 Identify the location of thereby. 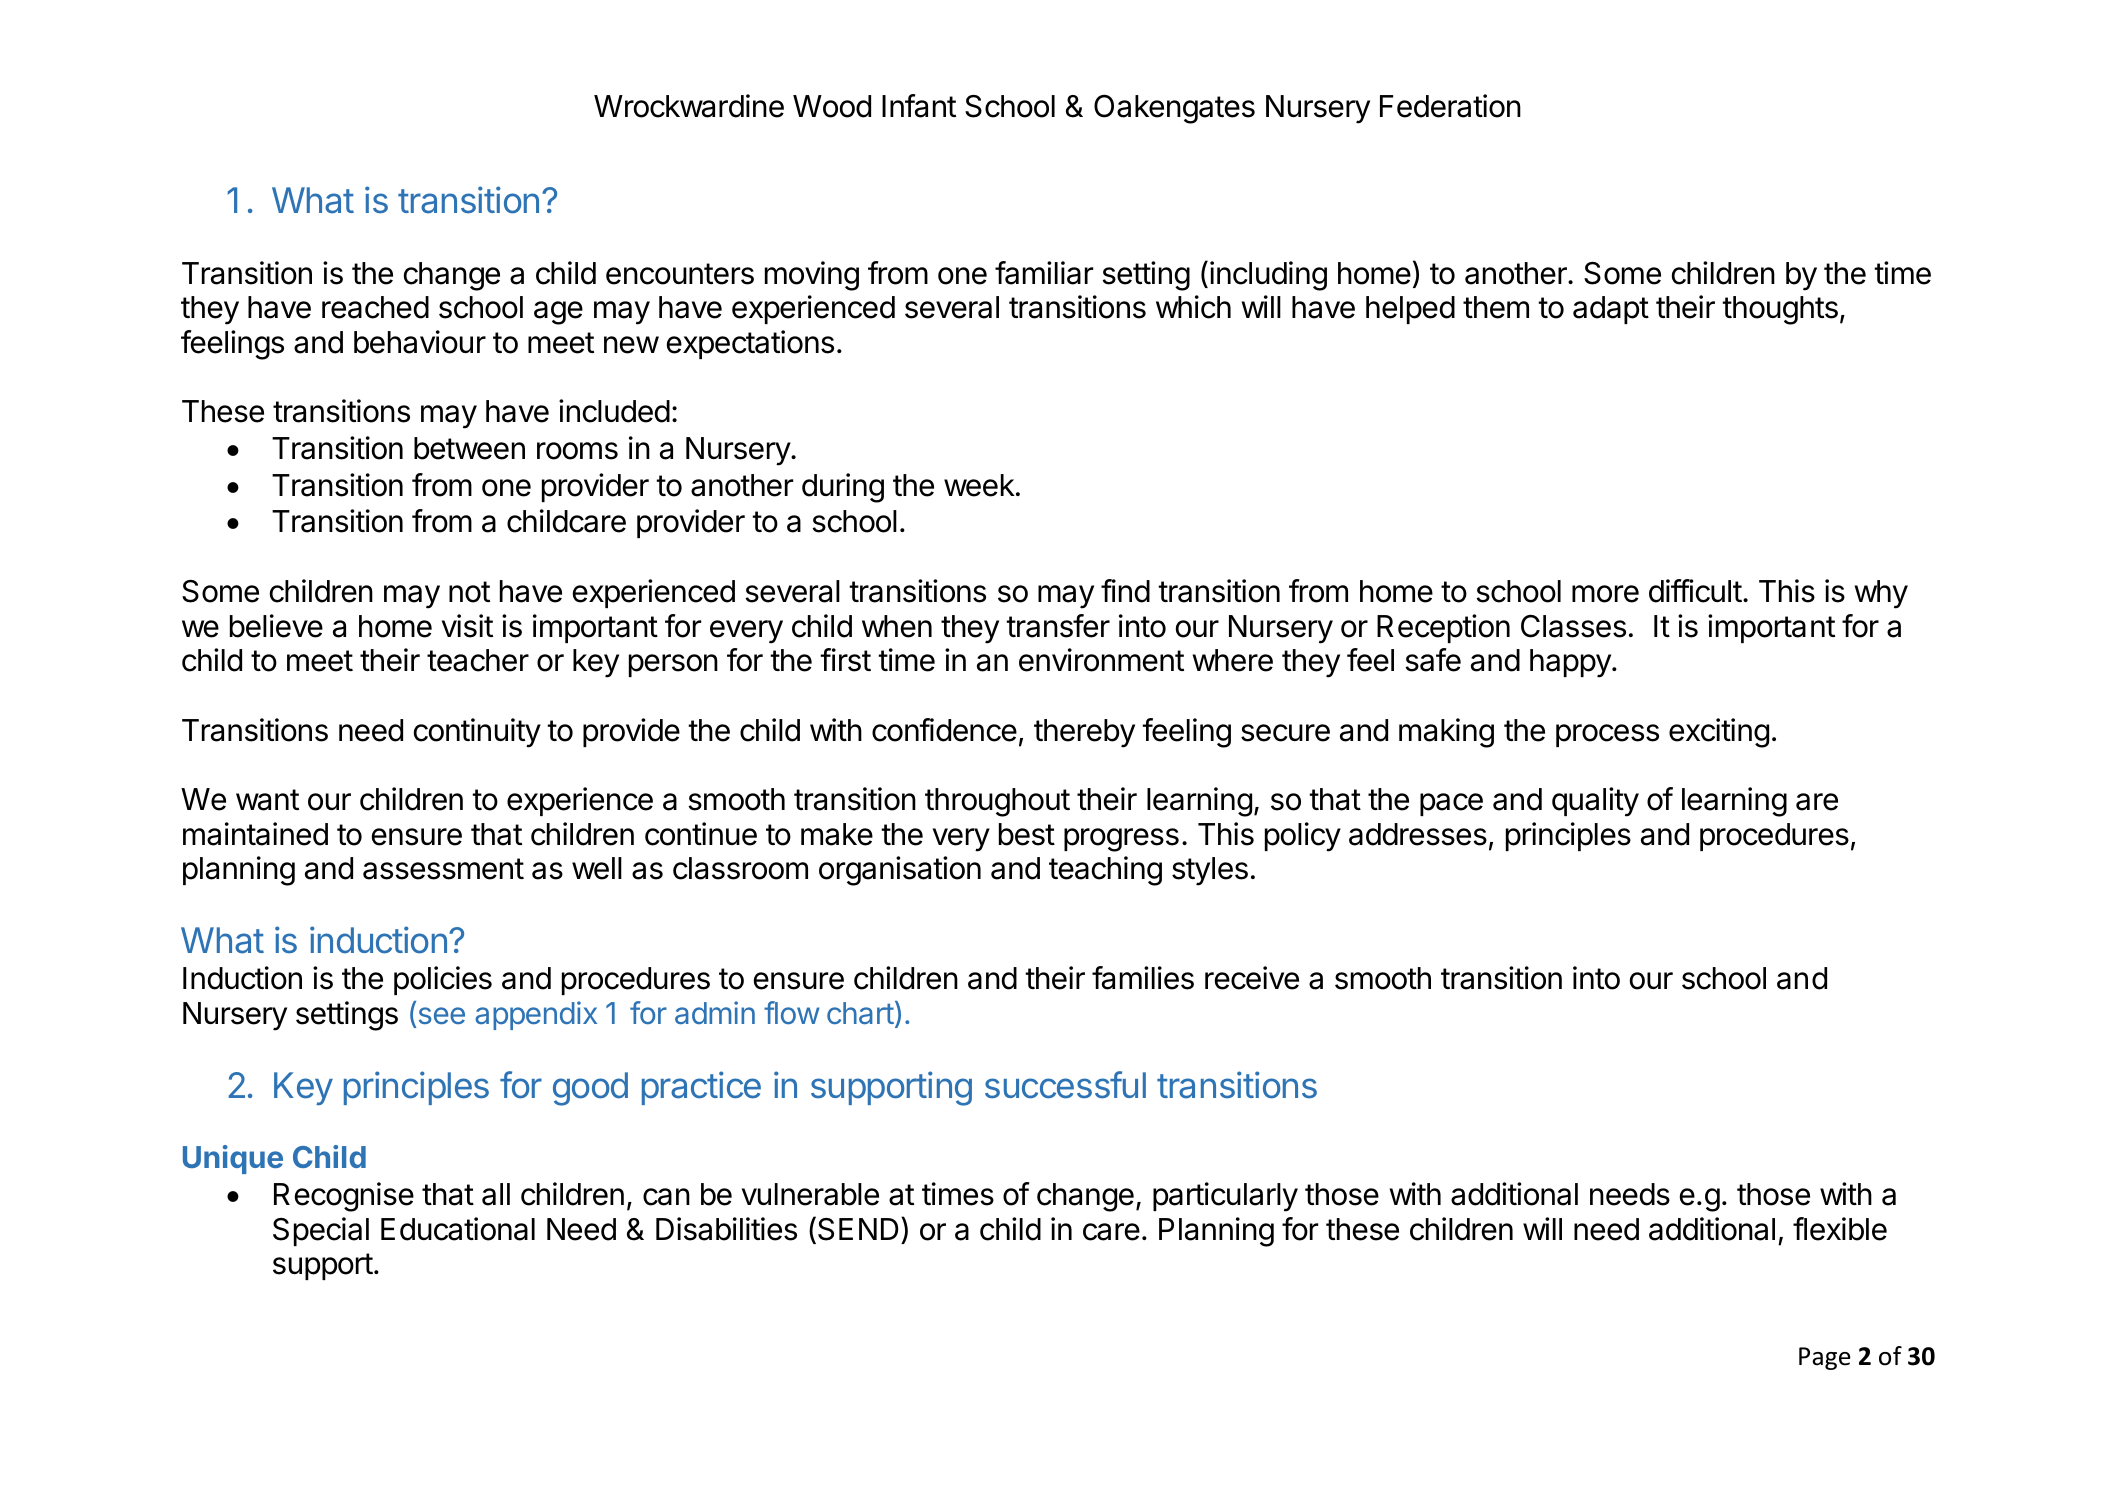
(1084, 733).
